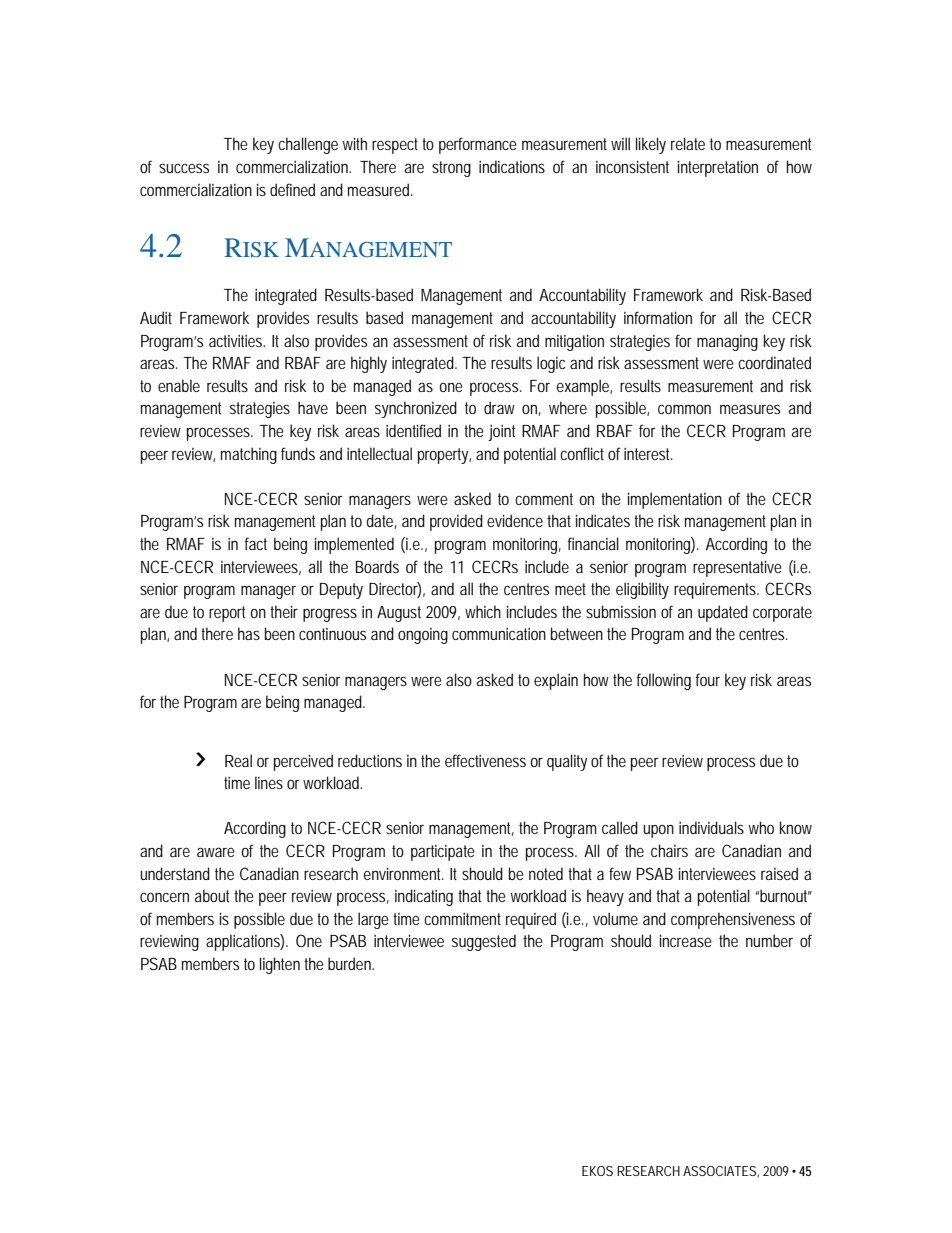  I want to click on ASSOCIATES, so click(719, 1171).
